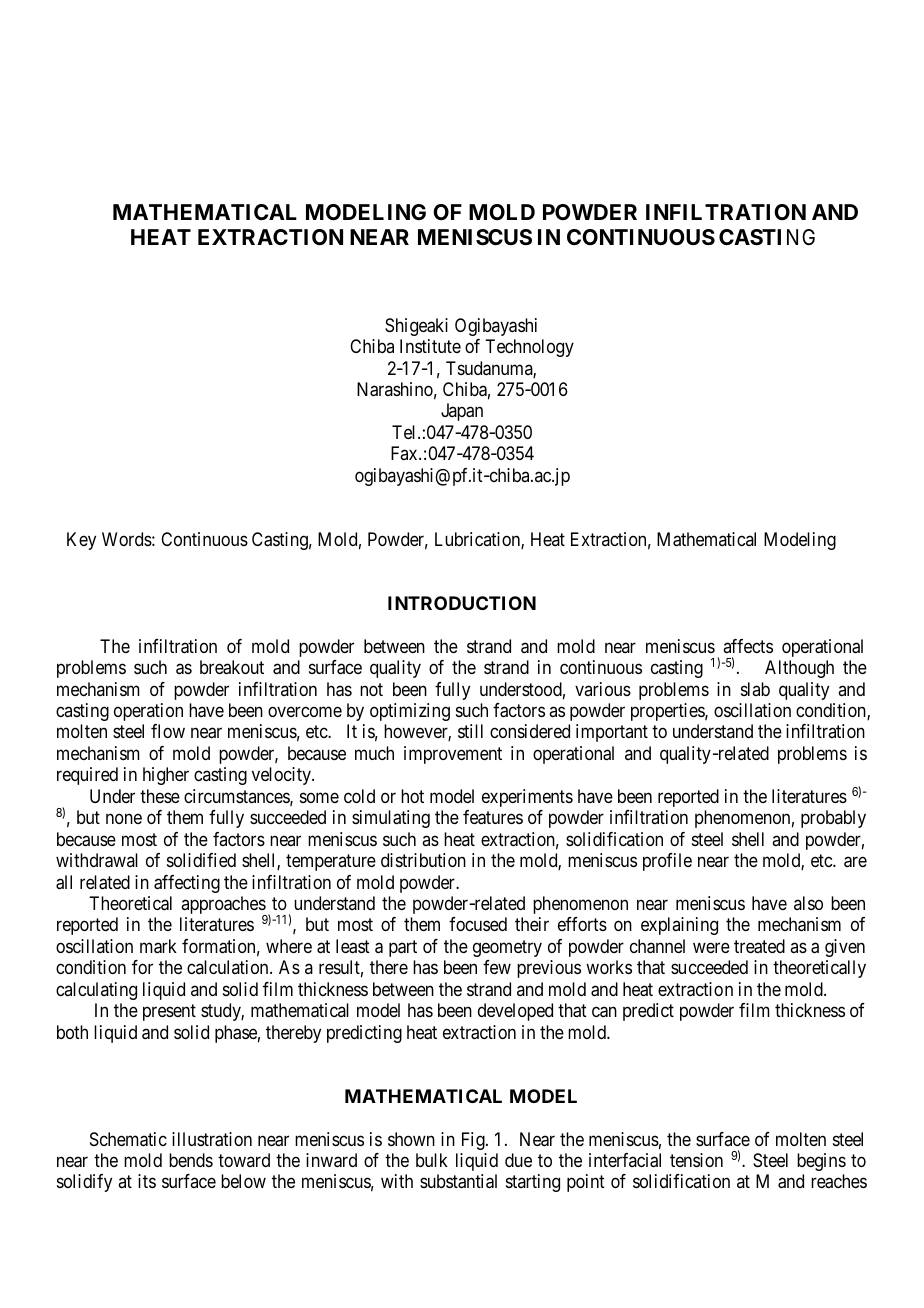 Image resolution: width=924 pixels, height=1308 pixels. What do you see at coordinates (833, 819) in the screenshot?
I see `probably` at bounding box center [833, 819].
